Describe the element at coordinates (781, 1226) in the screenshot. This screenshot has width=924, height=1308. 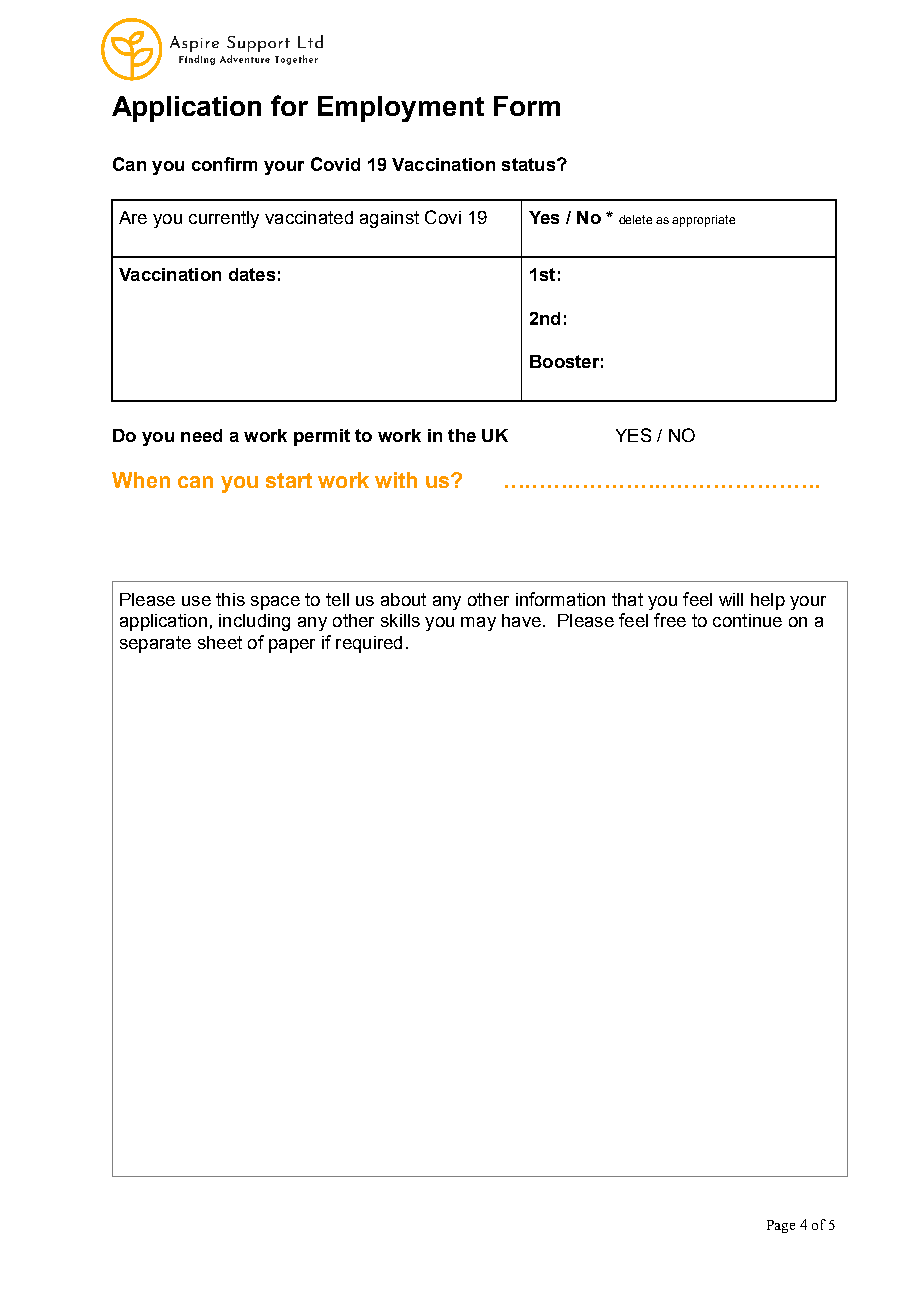
I see `Page` at that location.
